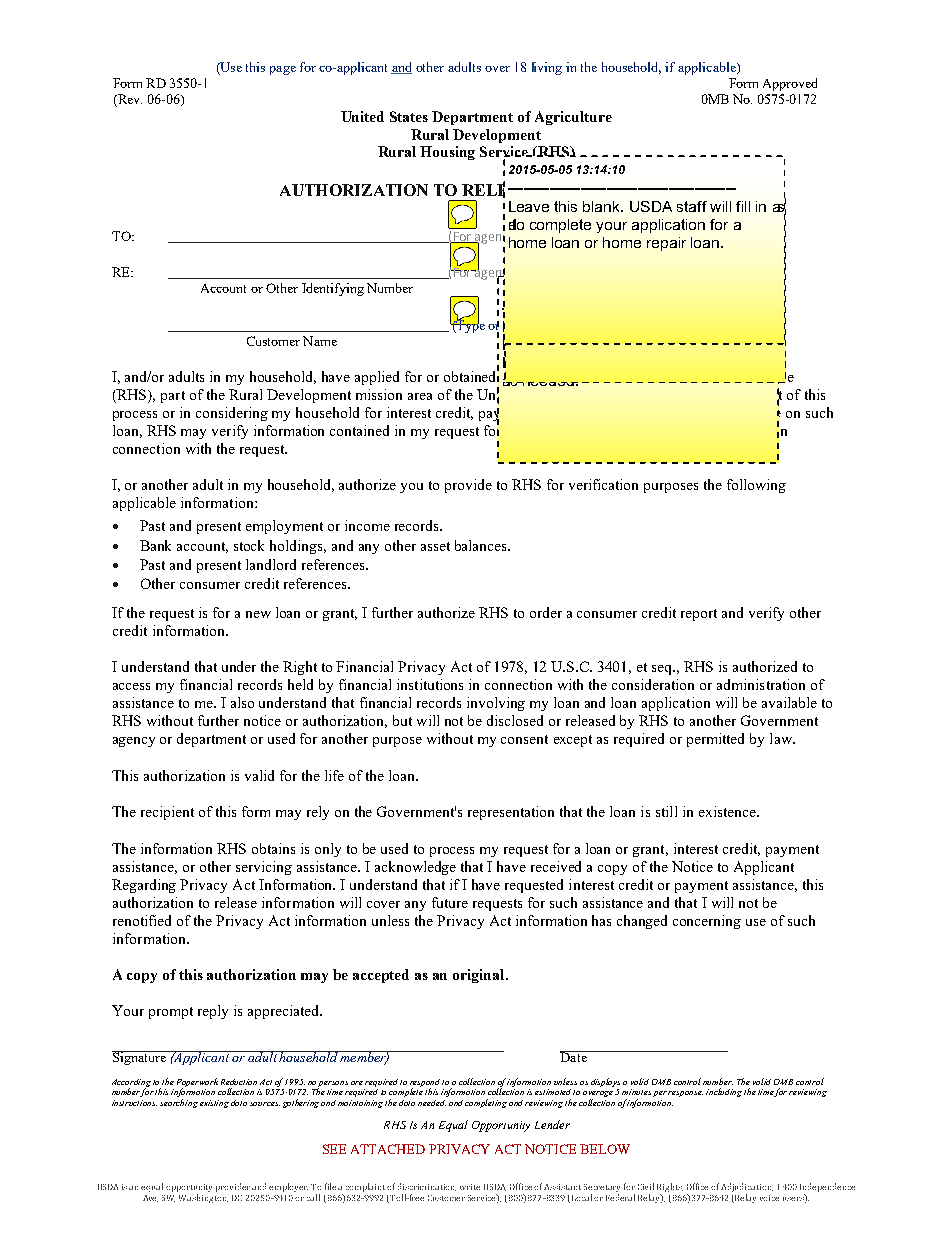  What do you see at coordinates (707, 922) in the screenshot?
I see `concerning` at bounding box center [707, 922].
